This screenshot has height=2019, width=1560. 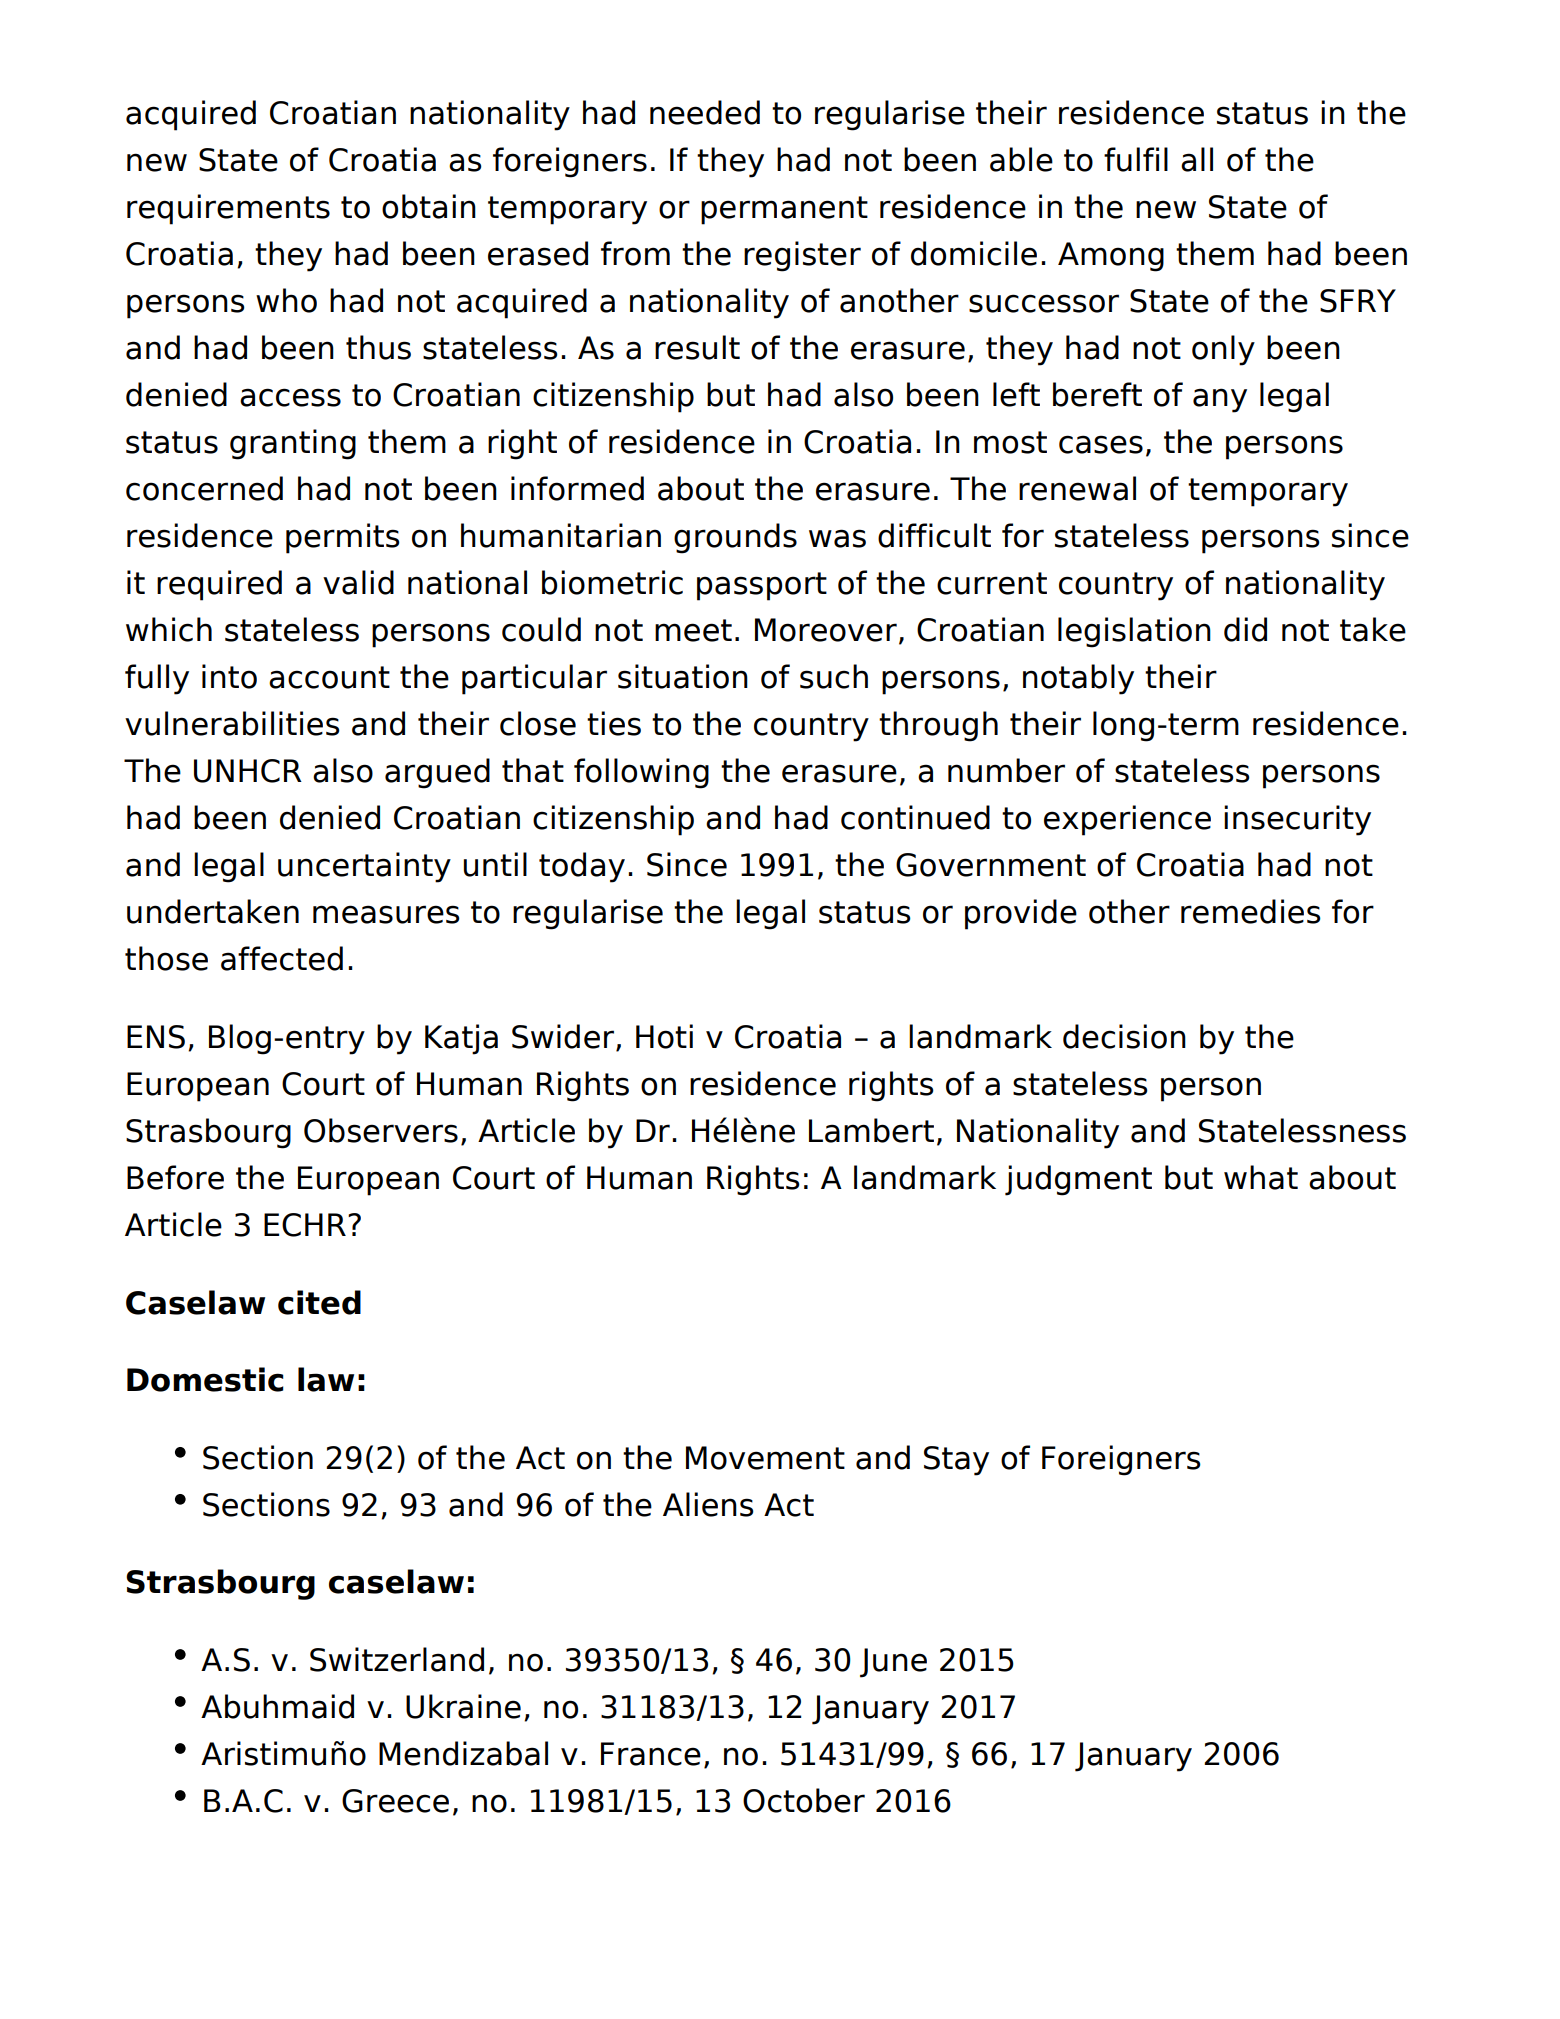 I want to click on legislation, so click(x=1134, y=632).
